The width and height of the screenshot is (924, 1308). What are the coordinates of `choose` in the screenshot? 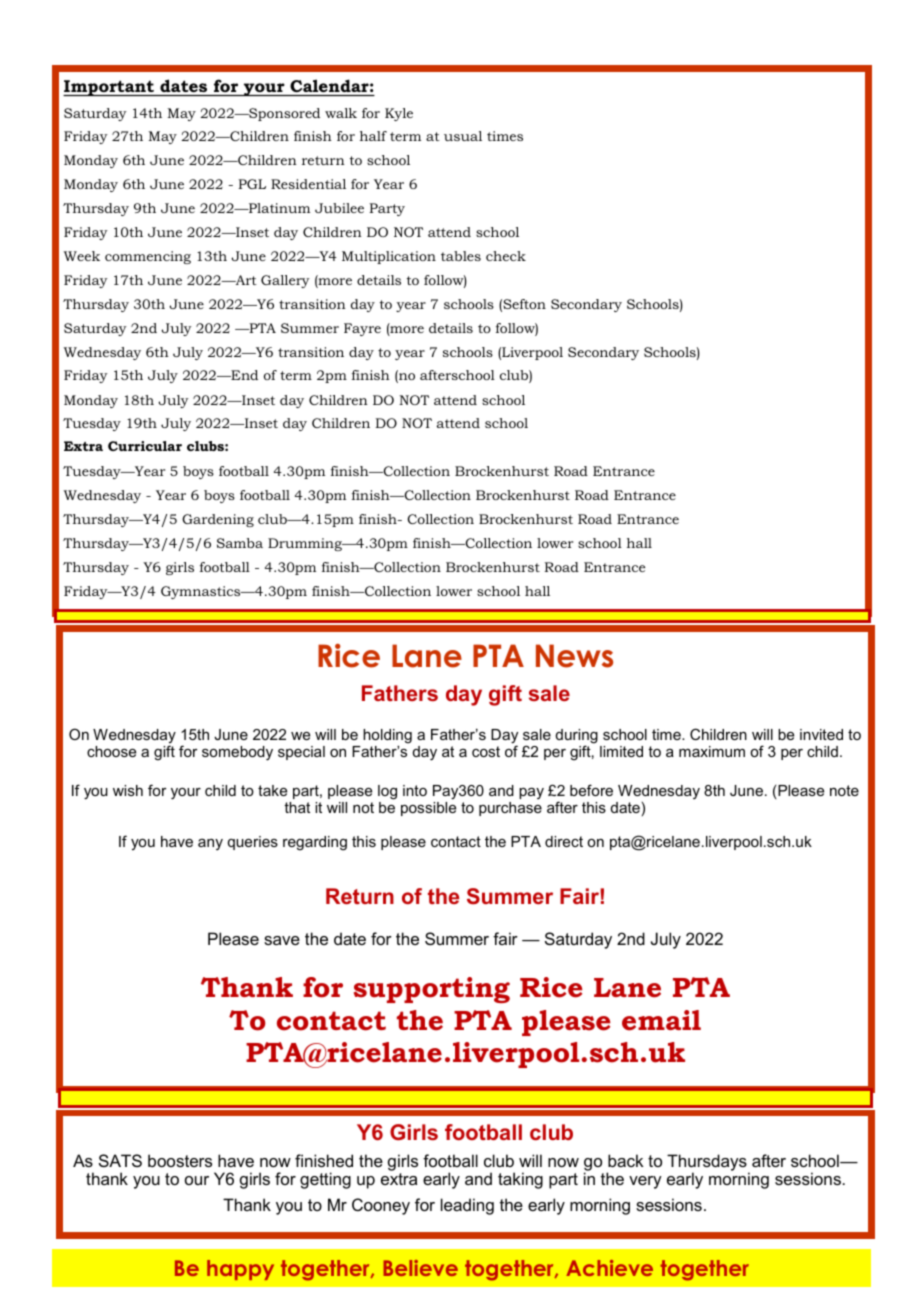 It's located at (111, 751).
